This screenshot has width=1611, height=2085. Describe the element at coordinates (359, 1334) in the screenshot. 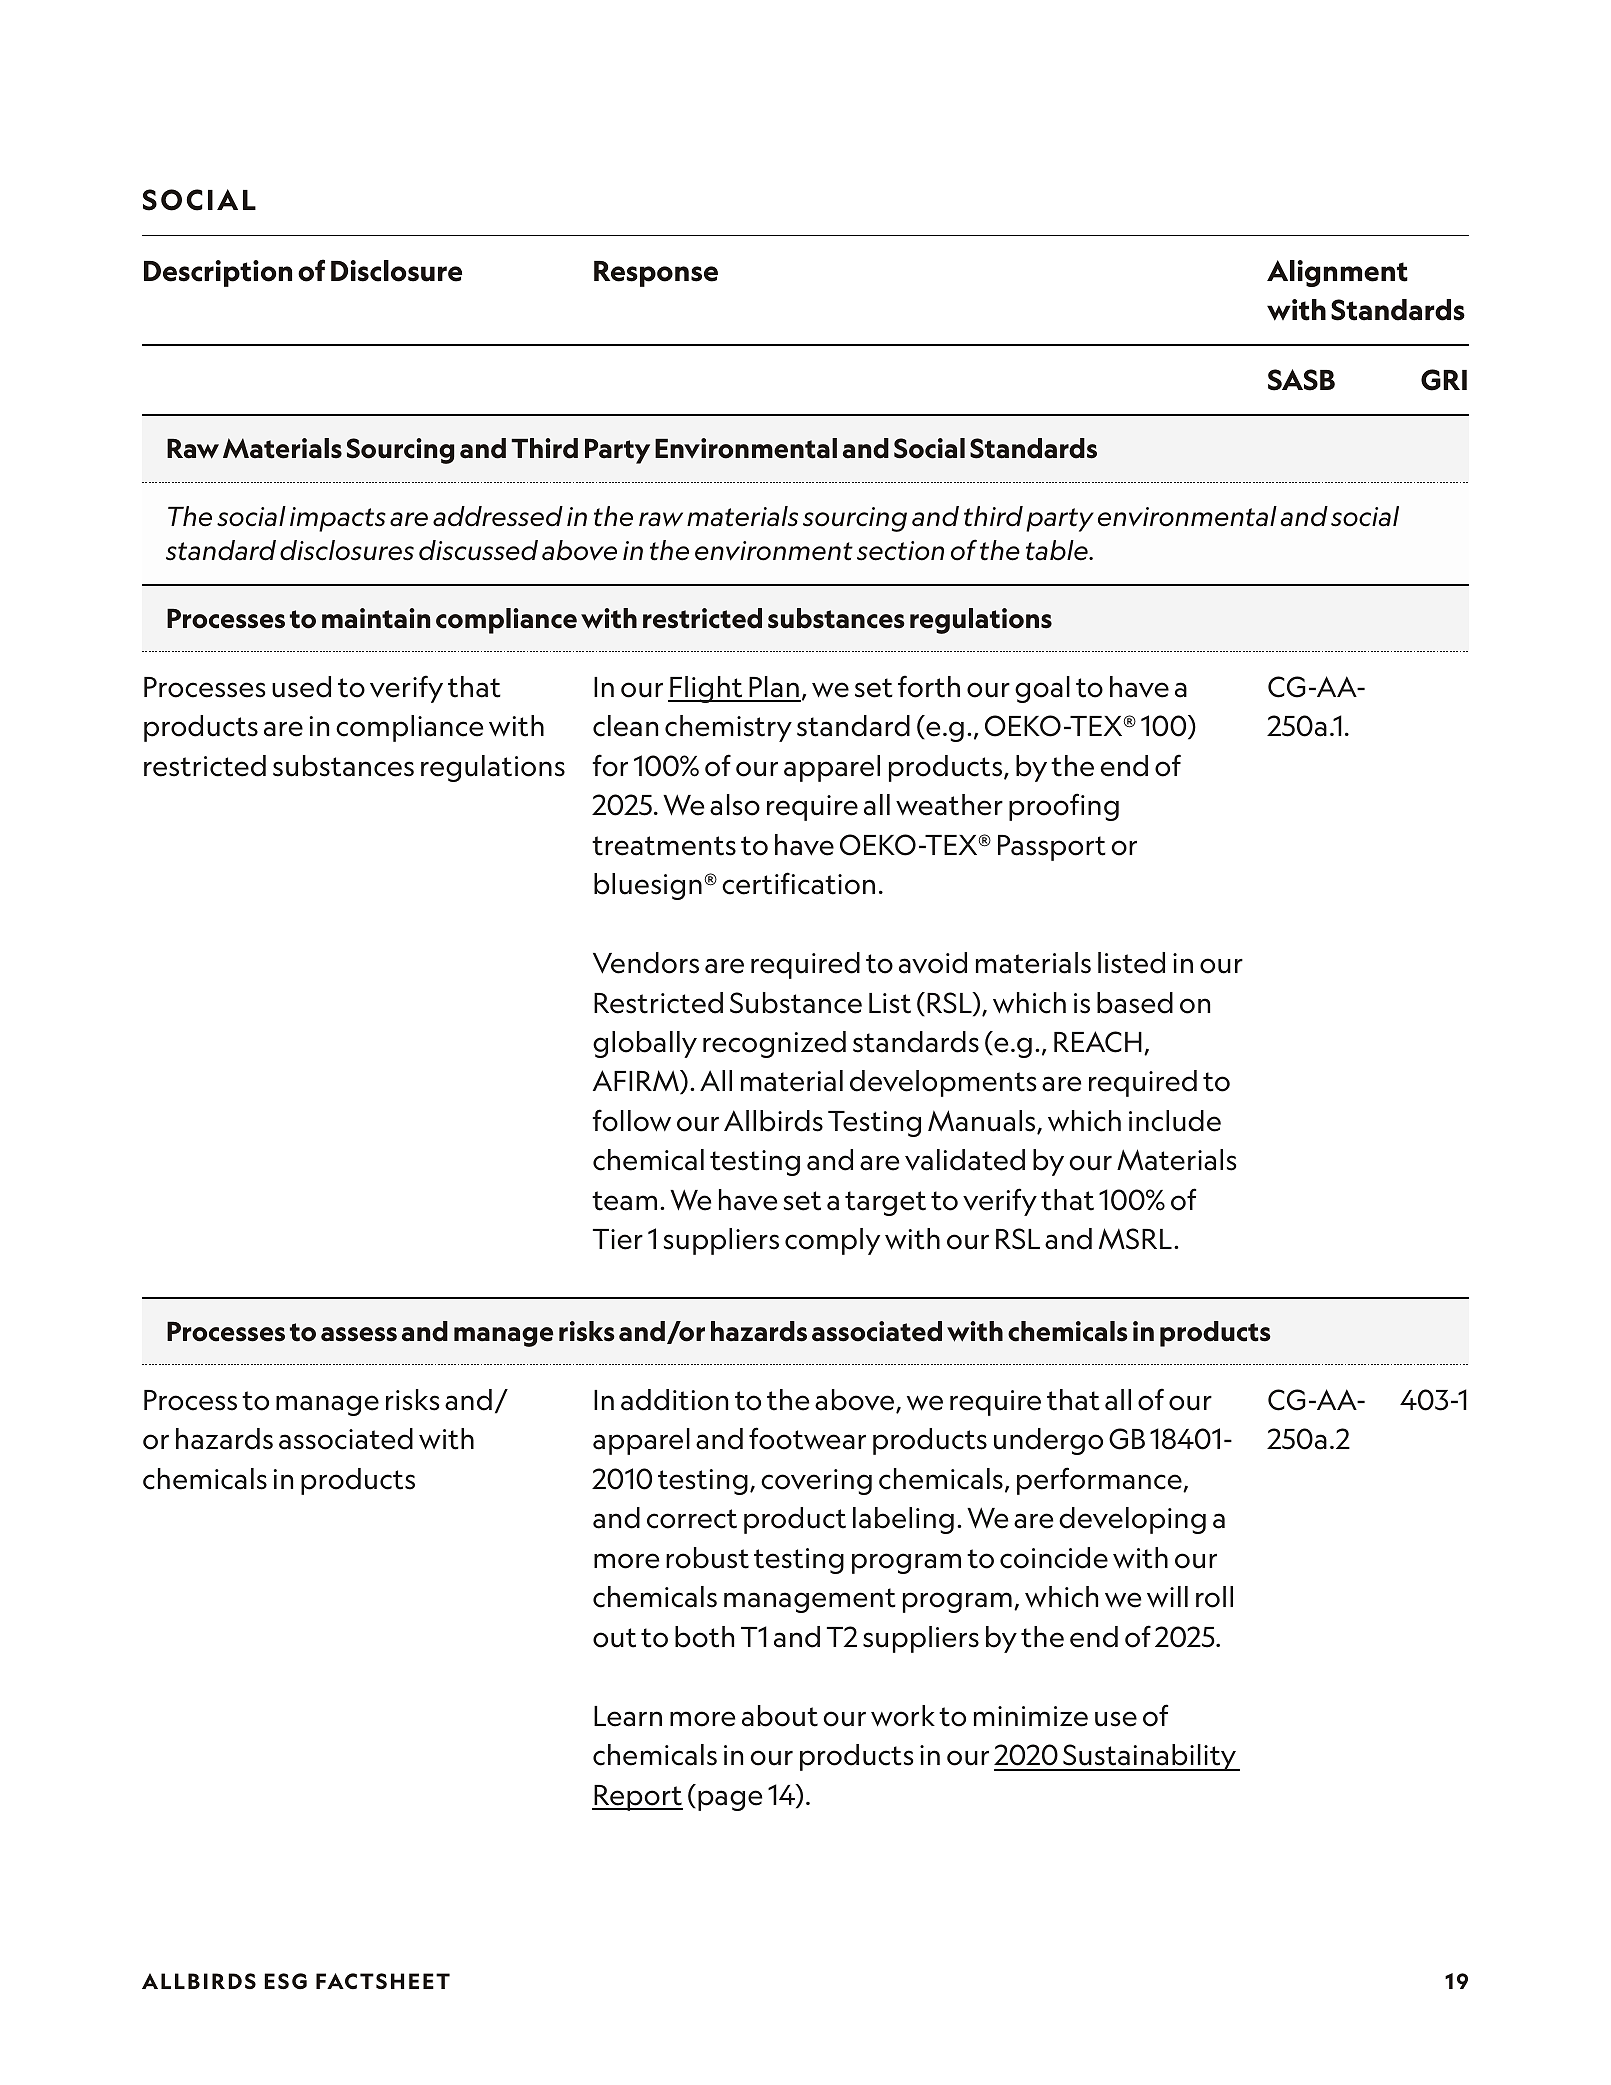

I see `assess` at that location.
